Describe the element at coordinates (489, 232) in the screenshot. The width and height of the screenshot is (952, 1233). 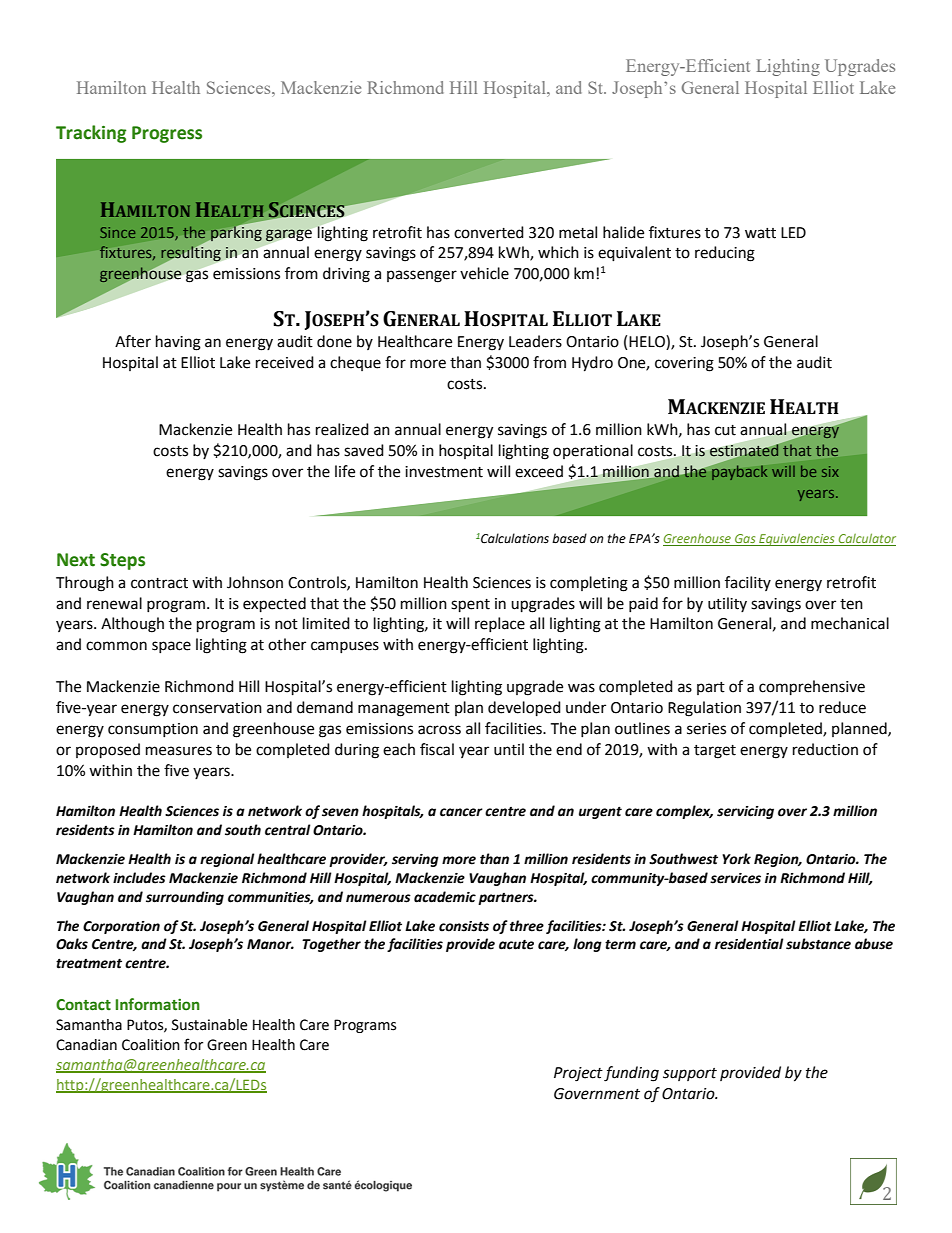
I see `converted` at that location.
